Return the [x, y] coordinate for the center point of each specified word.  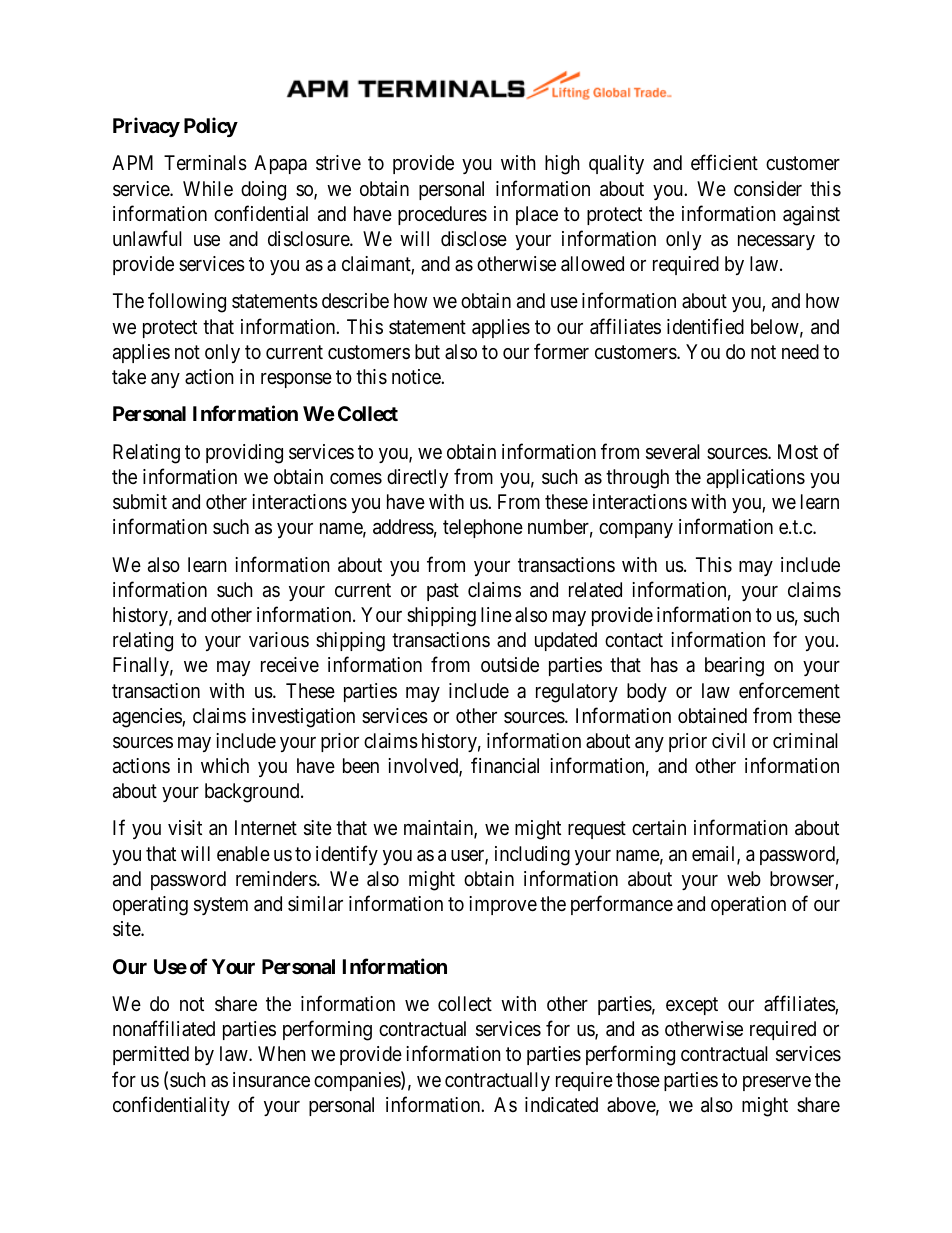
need [800, 351]
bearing [734, 667]
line [496, 614]
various [279, 640]
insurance [271, 1080]
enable [243, 854]
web [744, 878]
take [129, 377]
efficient [724, 162]
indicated [561, 1104]
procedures [442, 215]
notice [417, 376]
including [532, 856]
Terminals [205, 163]
